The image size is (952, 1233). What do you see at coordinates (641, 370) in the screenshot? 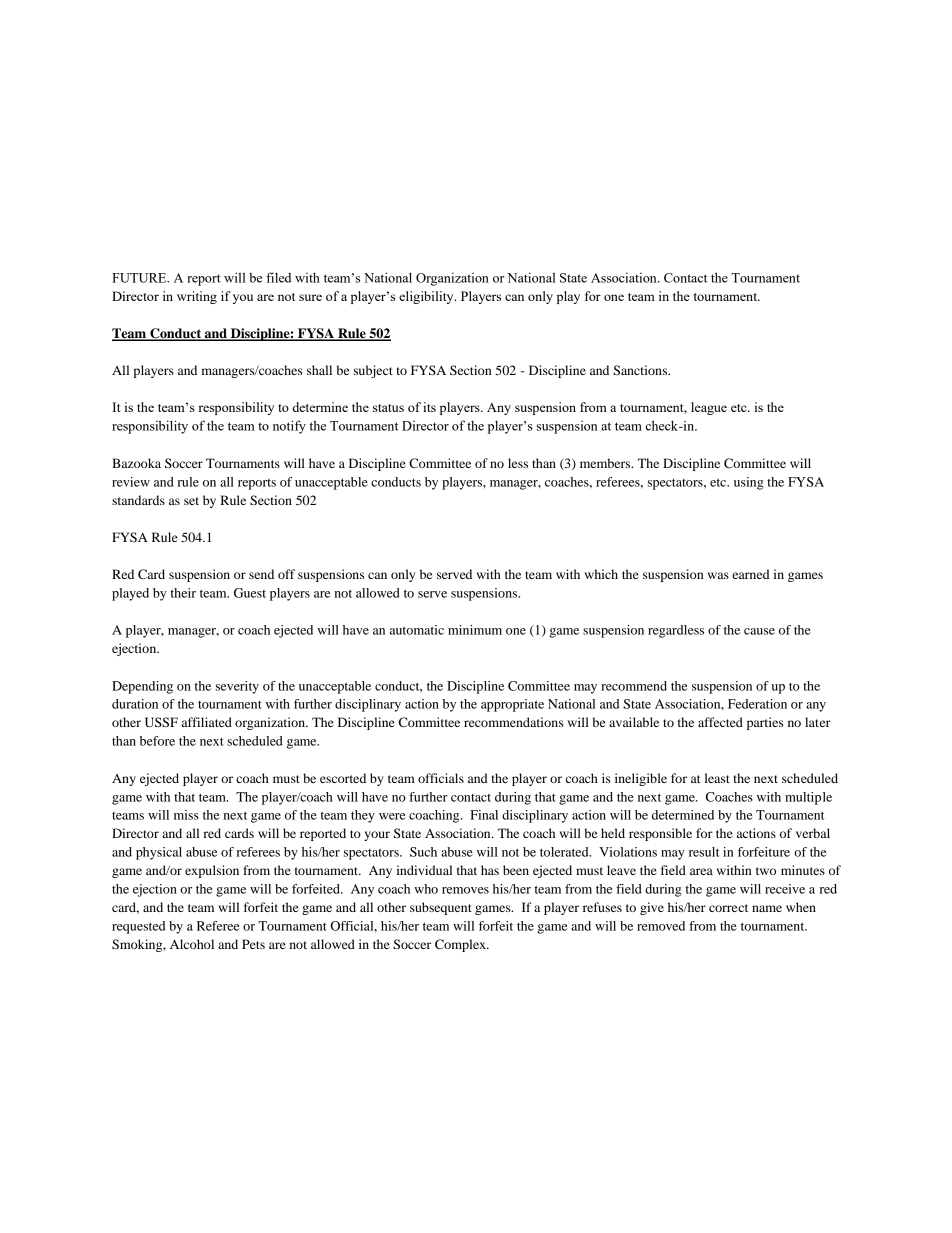
I see `Sanctions` at bounding box center [641, 370].
